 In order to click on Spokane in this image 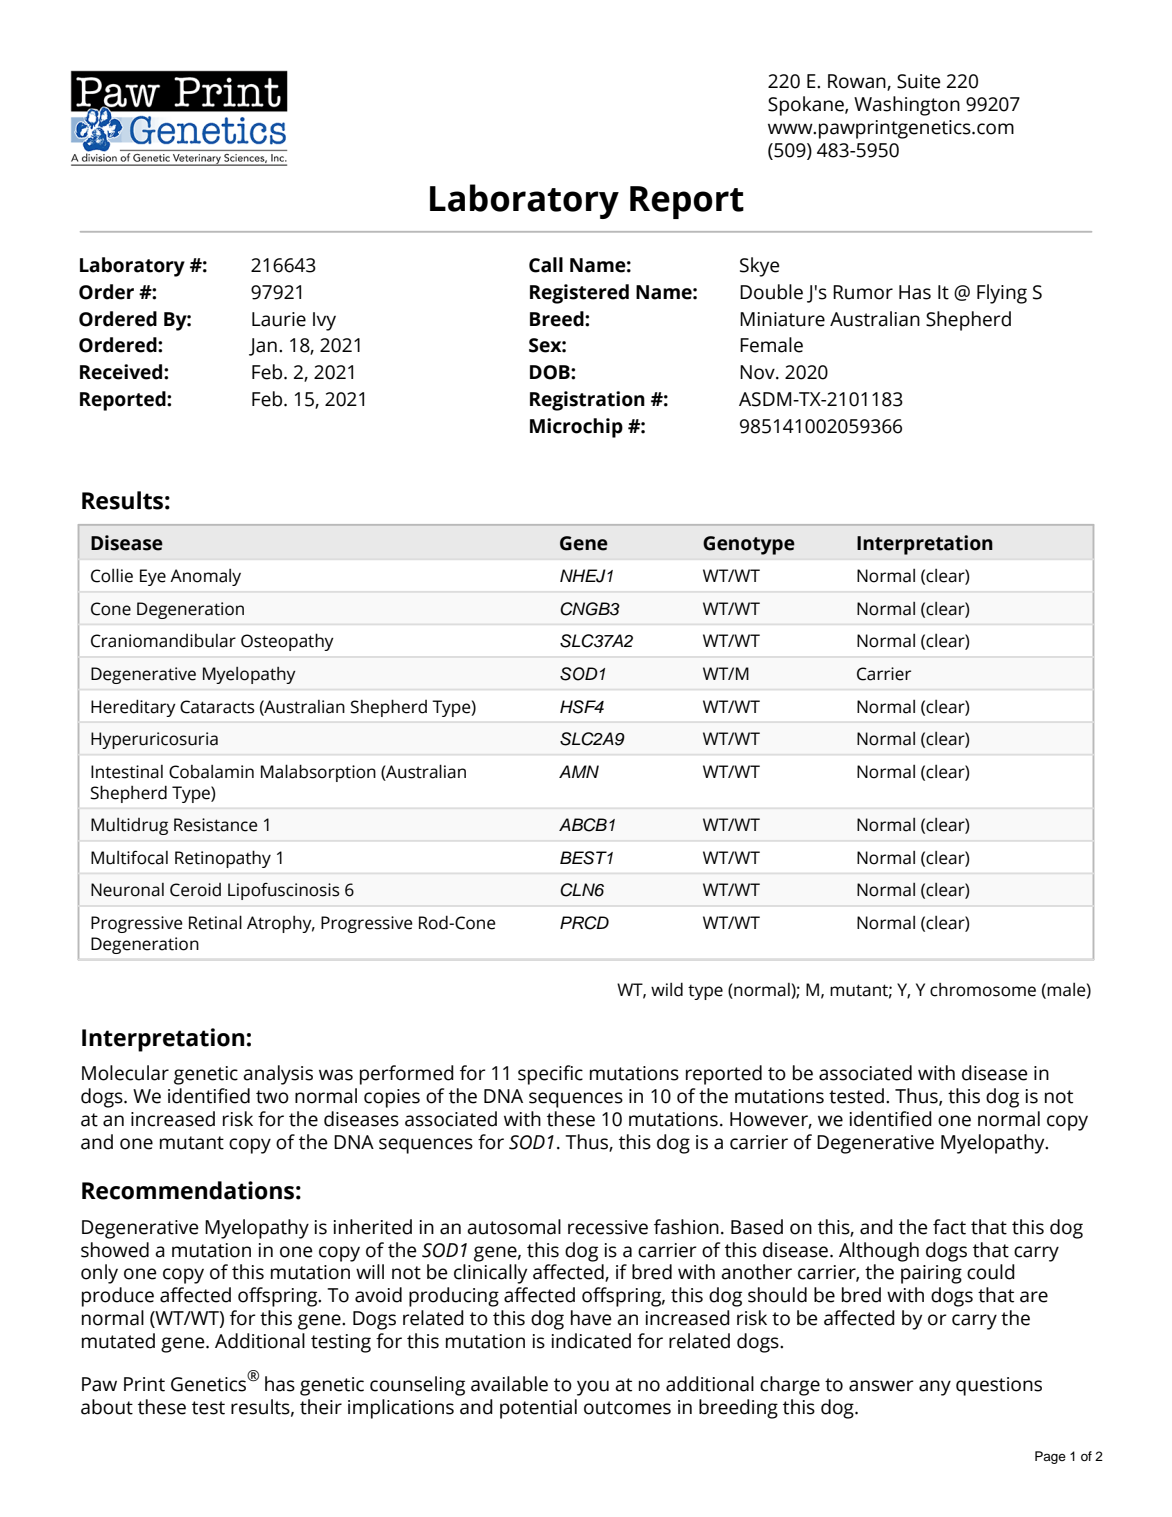, I will do `click(807, 106)`.
